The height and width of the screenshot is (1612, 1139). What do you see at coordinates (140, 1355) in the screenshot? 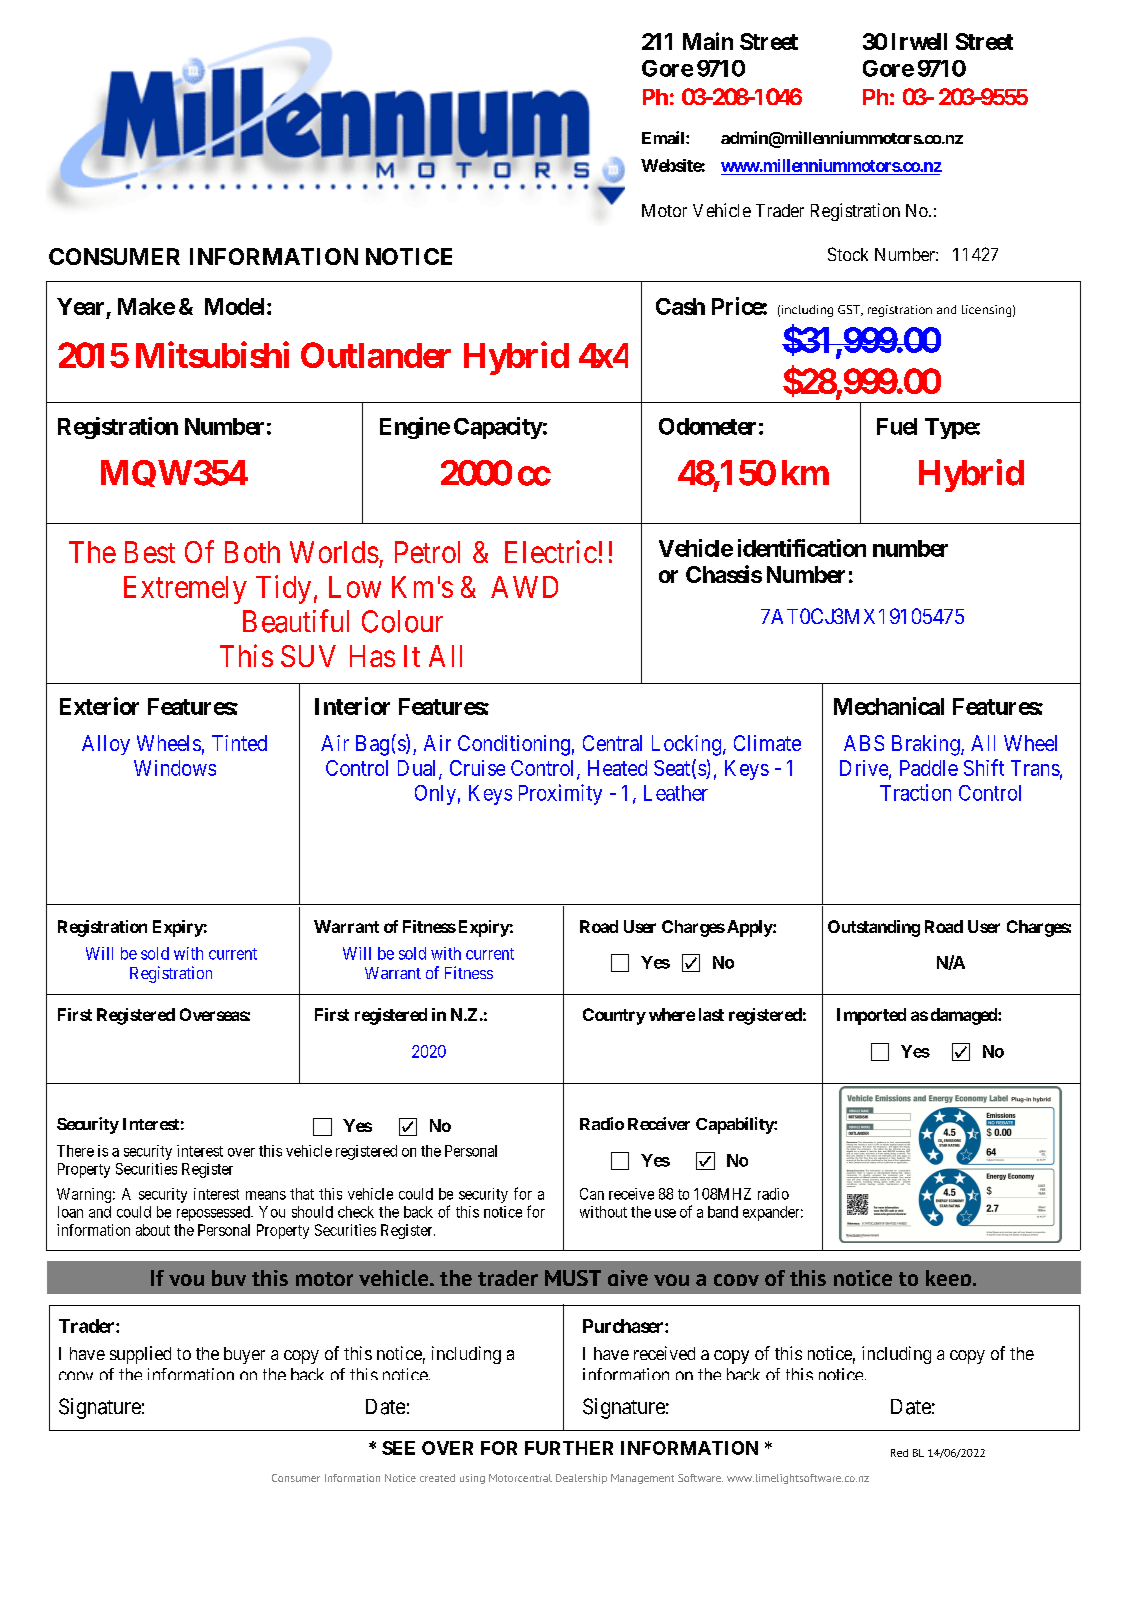
I see `supplied` at bounding box center [140, 1355].
